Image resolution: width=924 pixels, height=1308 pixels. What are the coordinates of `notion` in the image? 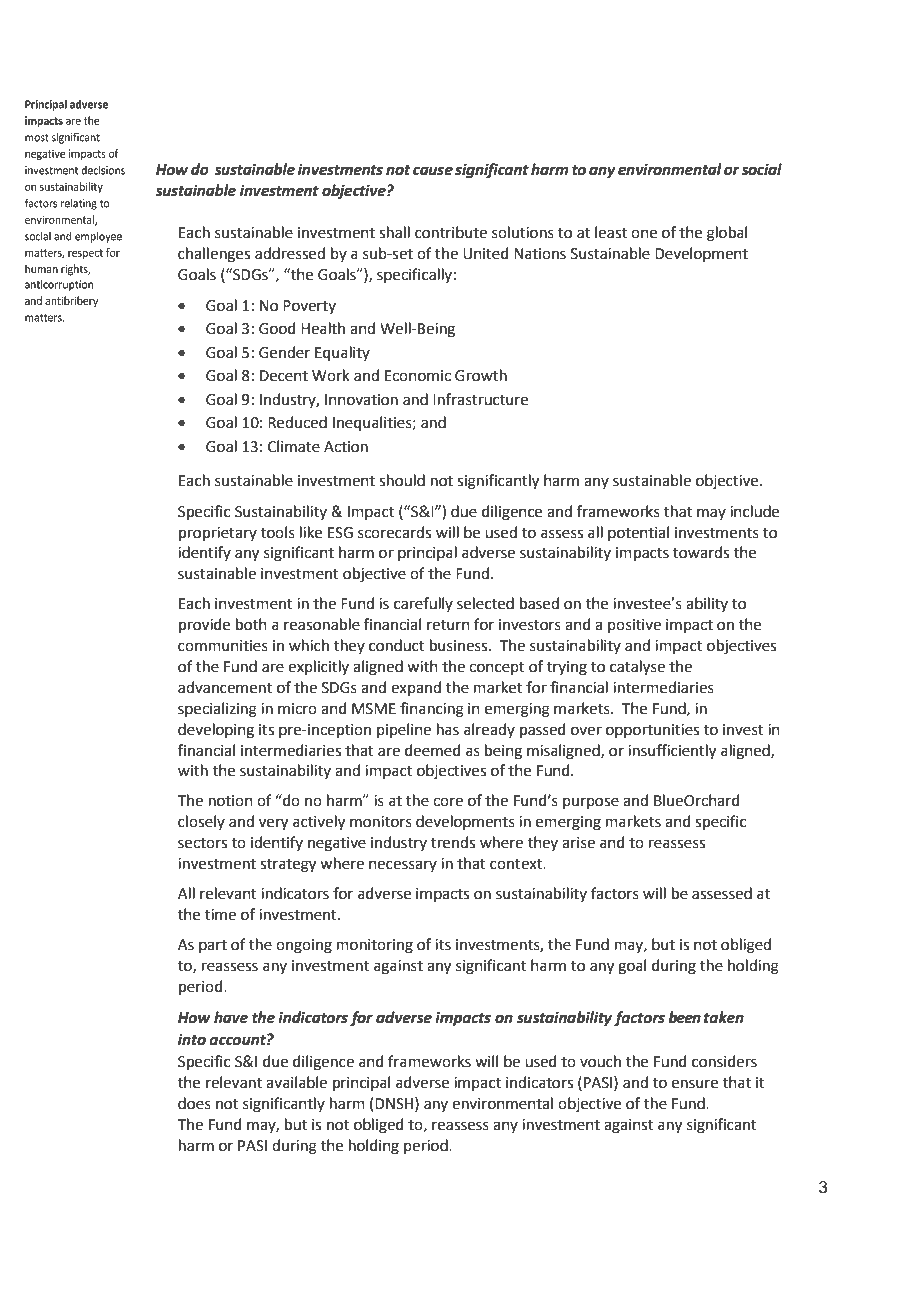 It's located at (231, 801).
